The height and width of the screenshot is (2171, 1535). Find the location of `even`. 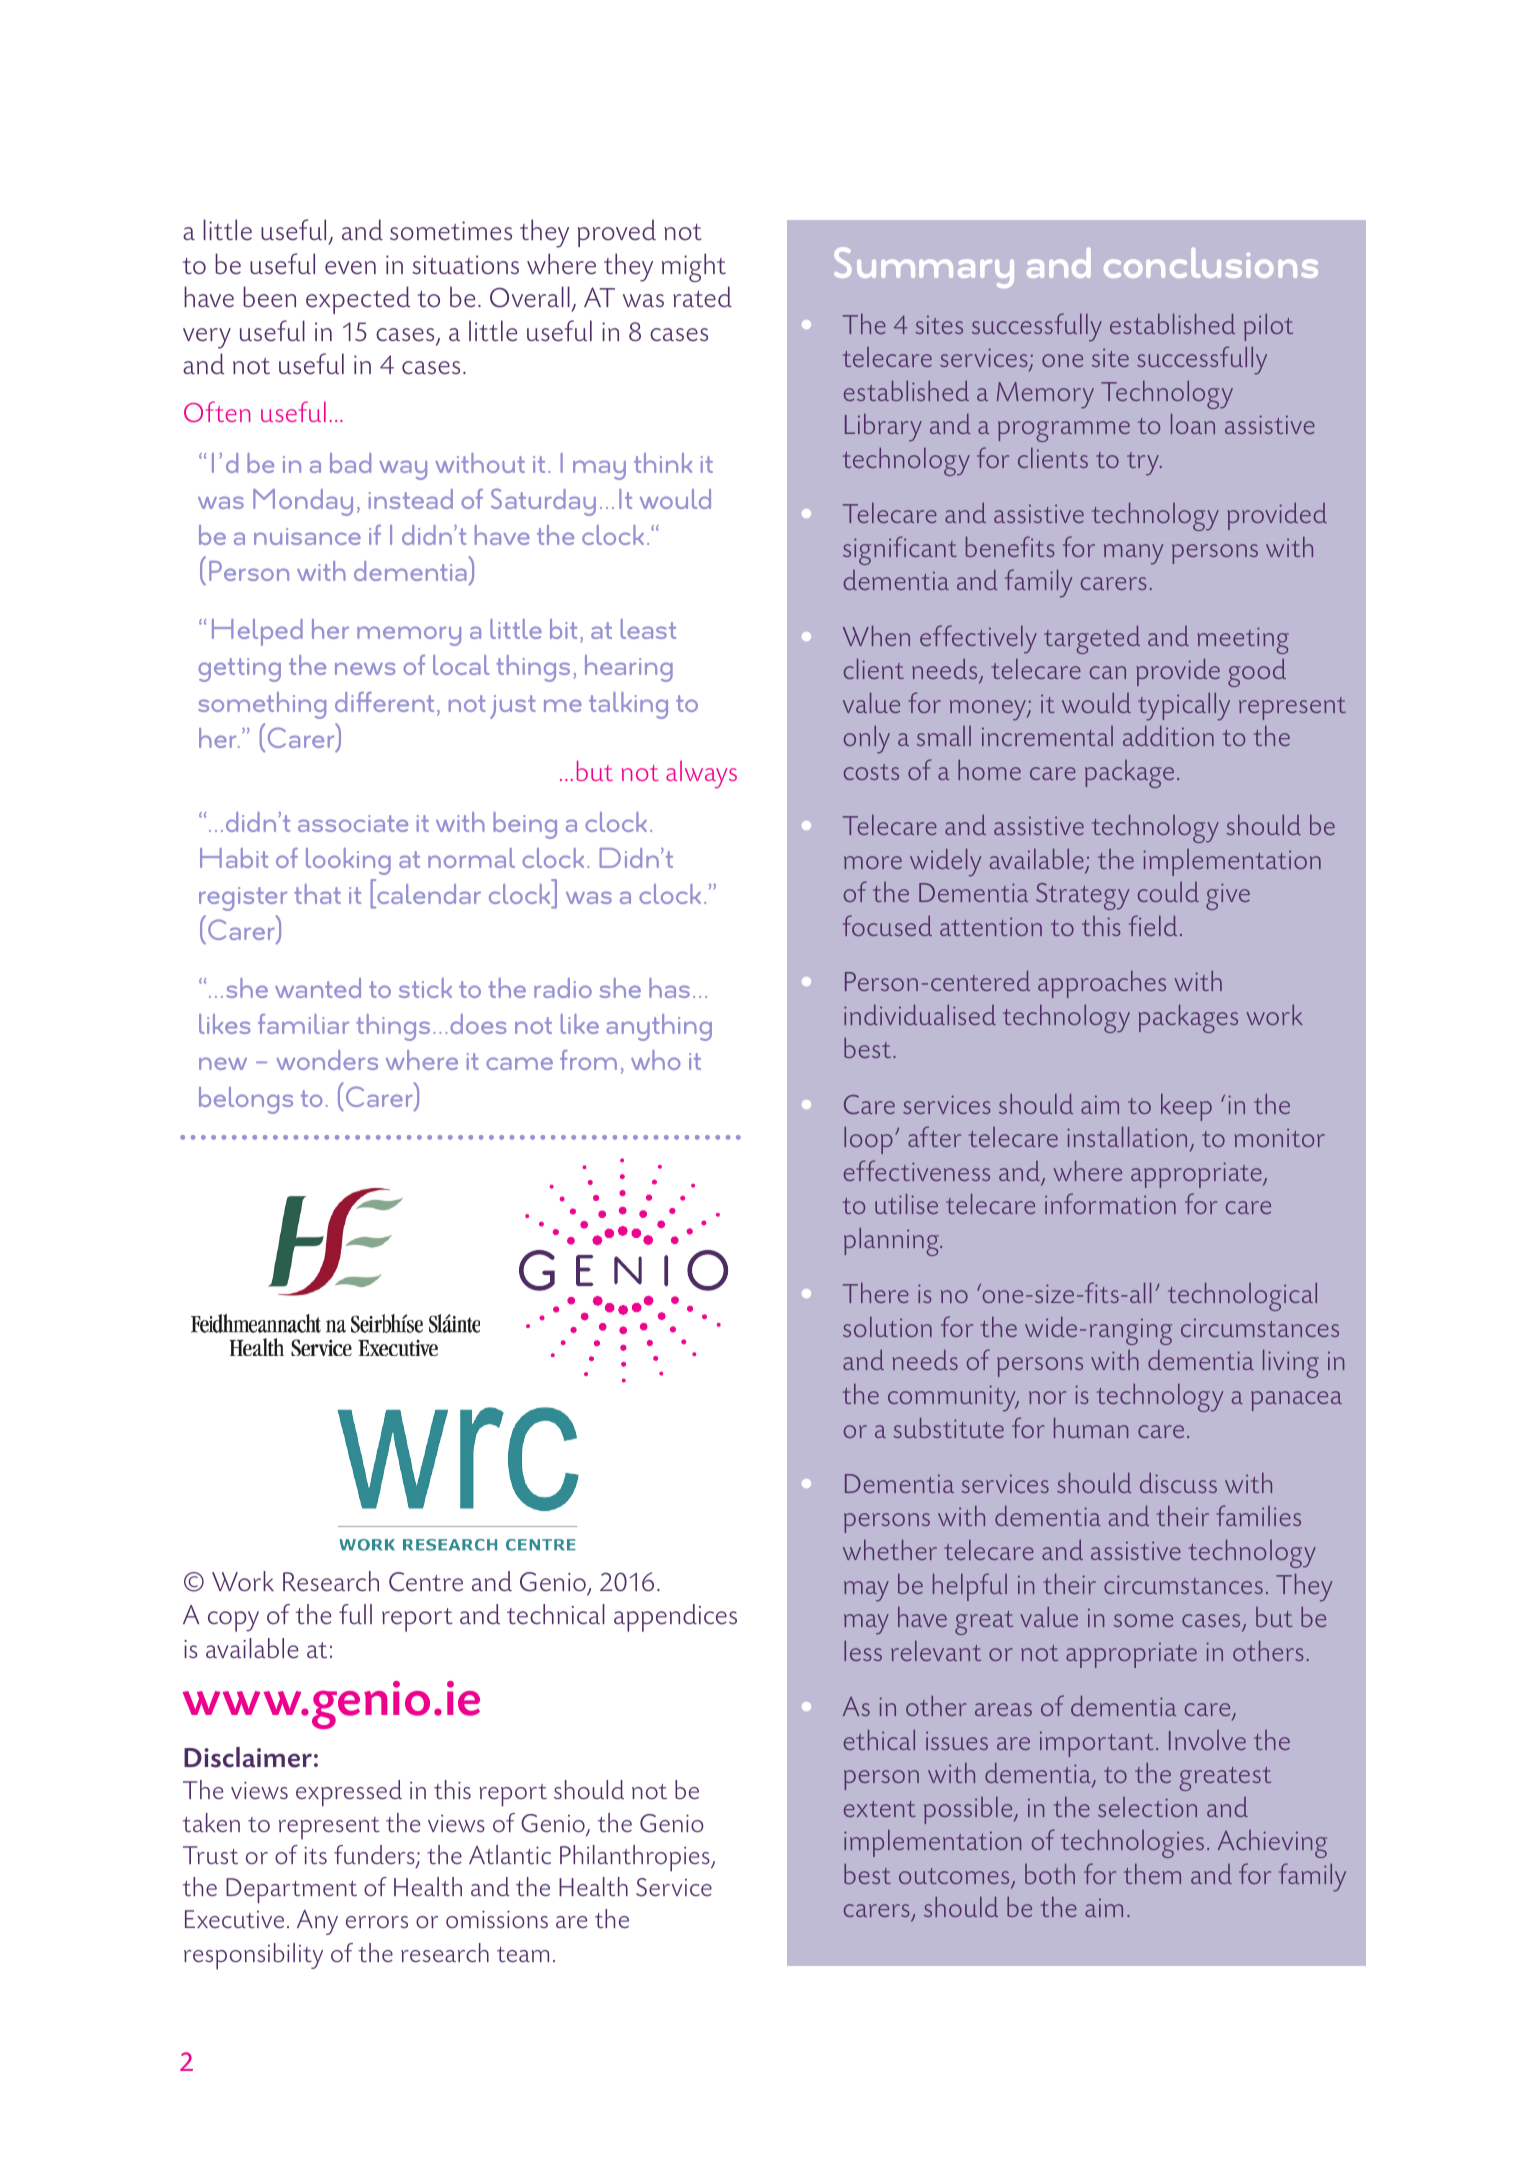

even is located at coordinates (350, 268).
